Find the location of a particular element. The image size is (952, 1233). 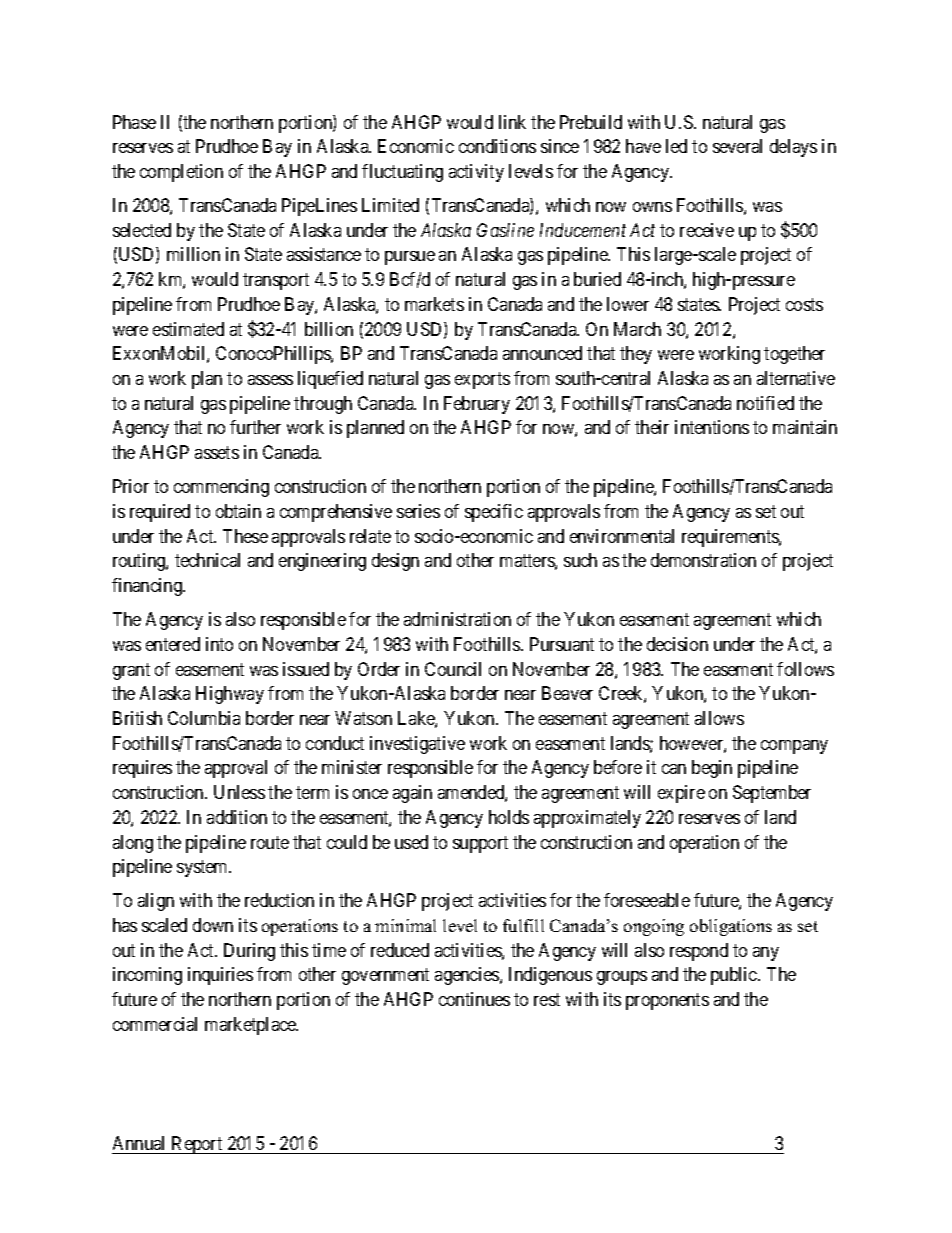

continues is located at coordinates (474, 999).
